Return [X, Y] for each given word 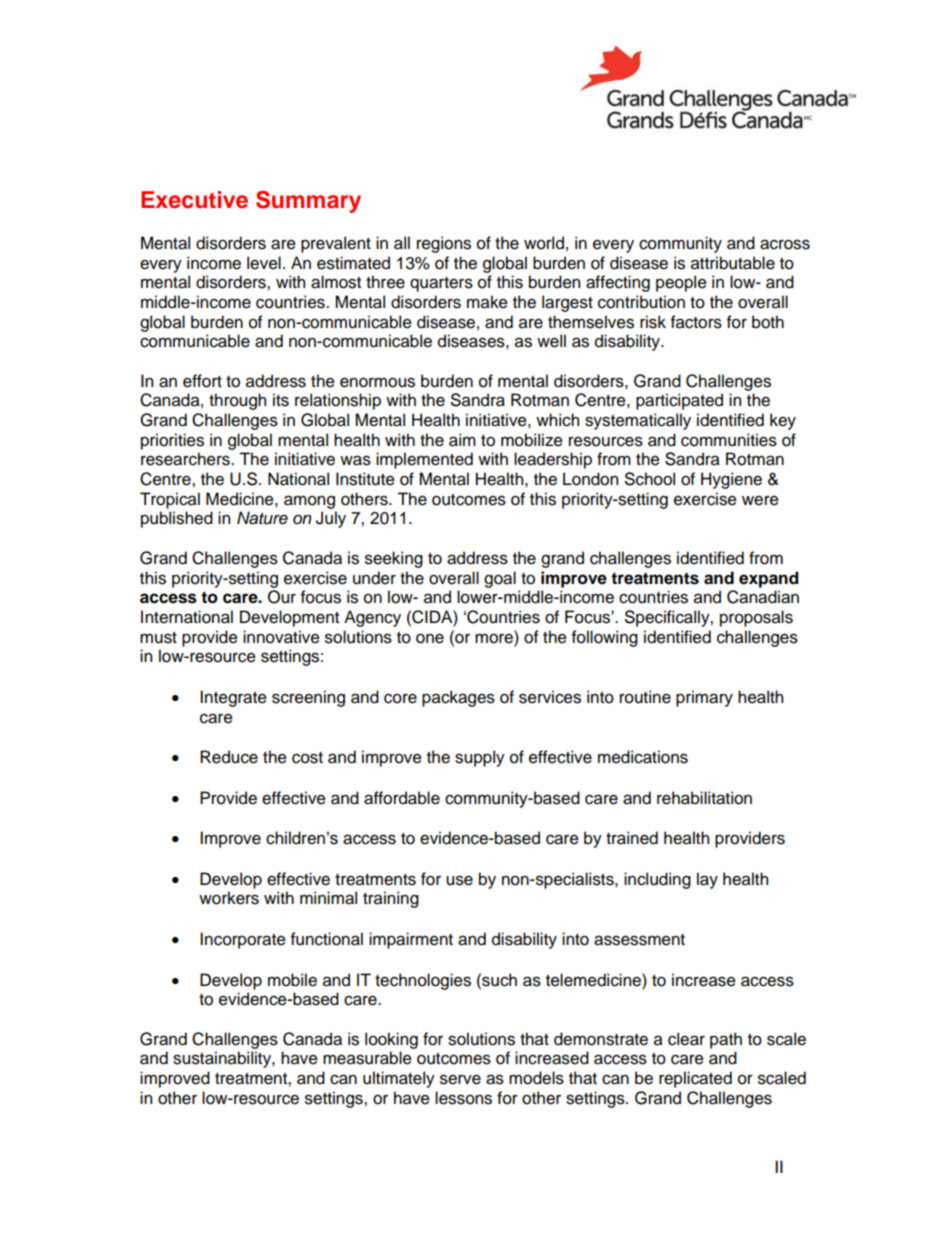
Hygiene [731, 480]
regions [444, 244]
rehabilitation [704, 798]
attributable [733, 263]
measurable [367, 1058]
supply [480, 758]
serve [460, 1079]
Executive [194, 200]
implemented [424, 460]
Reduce [229, 757]
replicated [695, 1079]
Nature [262, 518]
